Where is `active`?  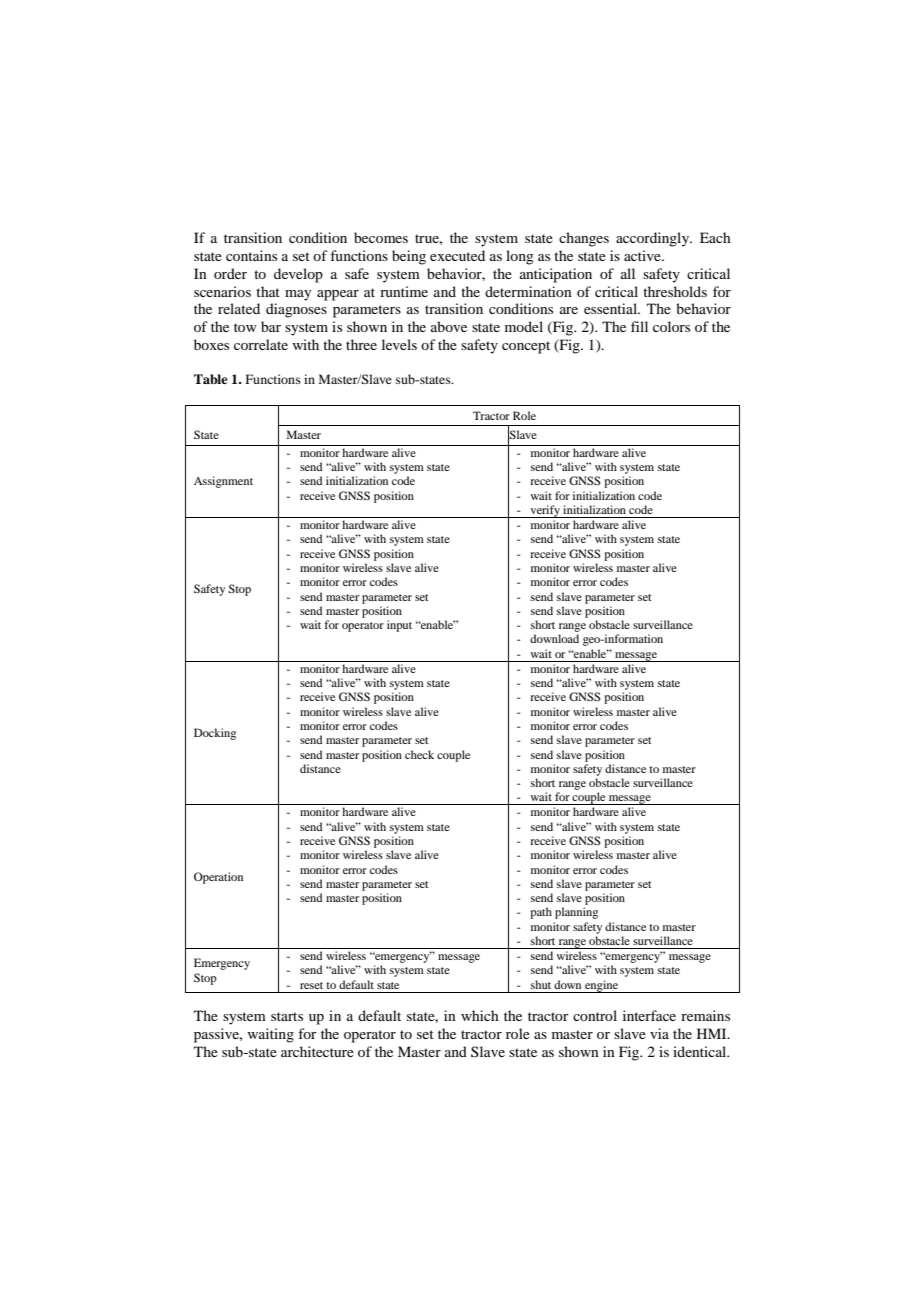
active is located at coordinates (643, 255).
